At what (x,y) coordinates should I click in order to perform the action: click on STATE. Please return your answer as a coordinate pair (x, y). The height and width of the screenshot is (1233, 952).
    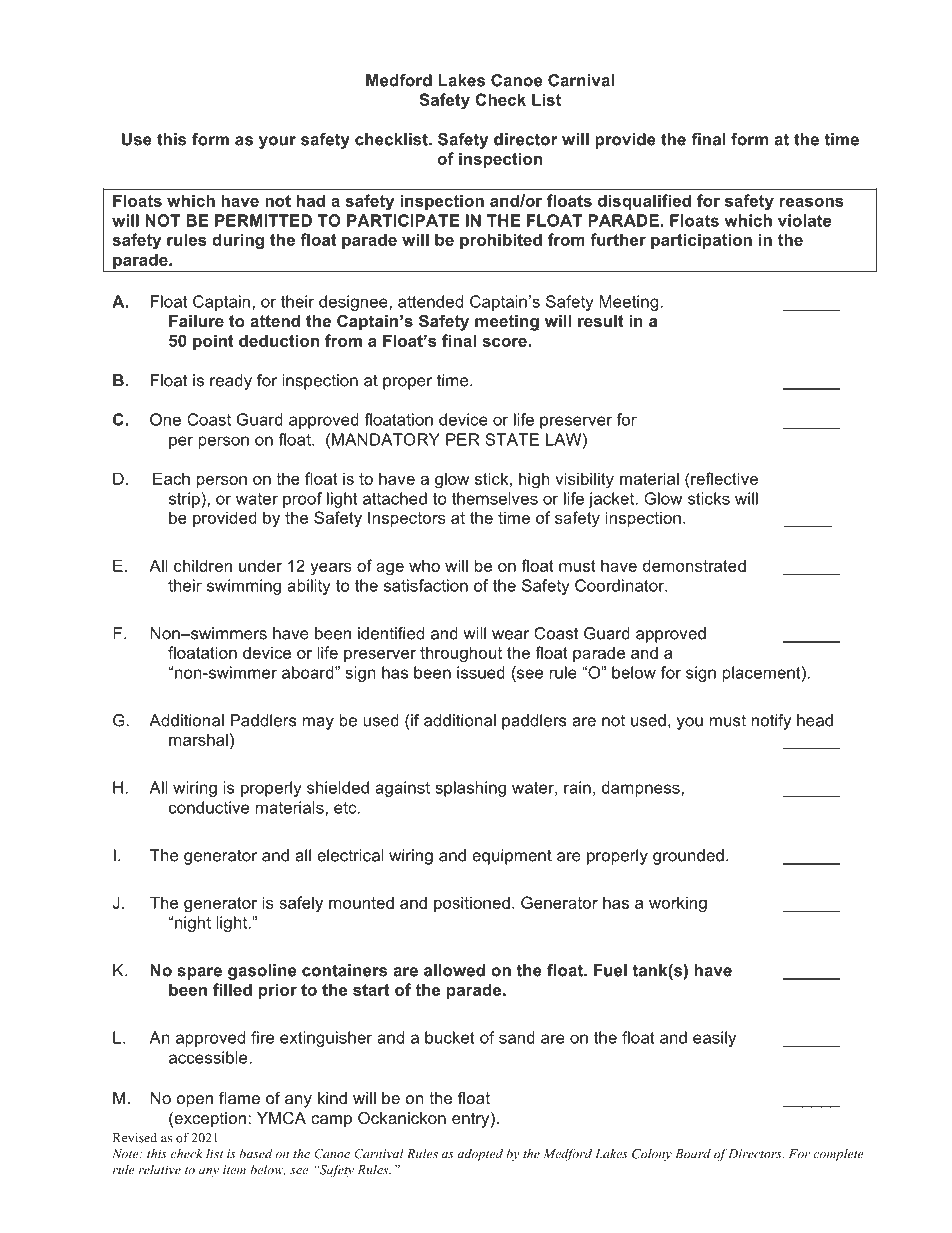
    Looking at the image, I should click on (512, 439).
